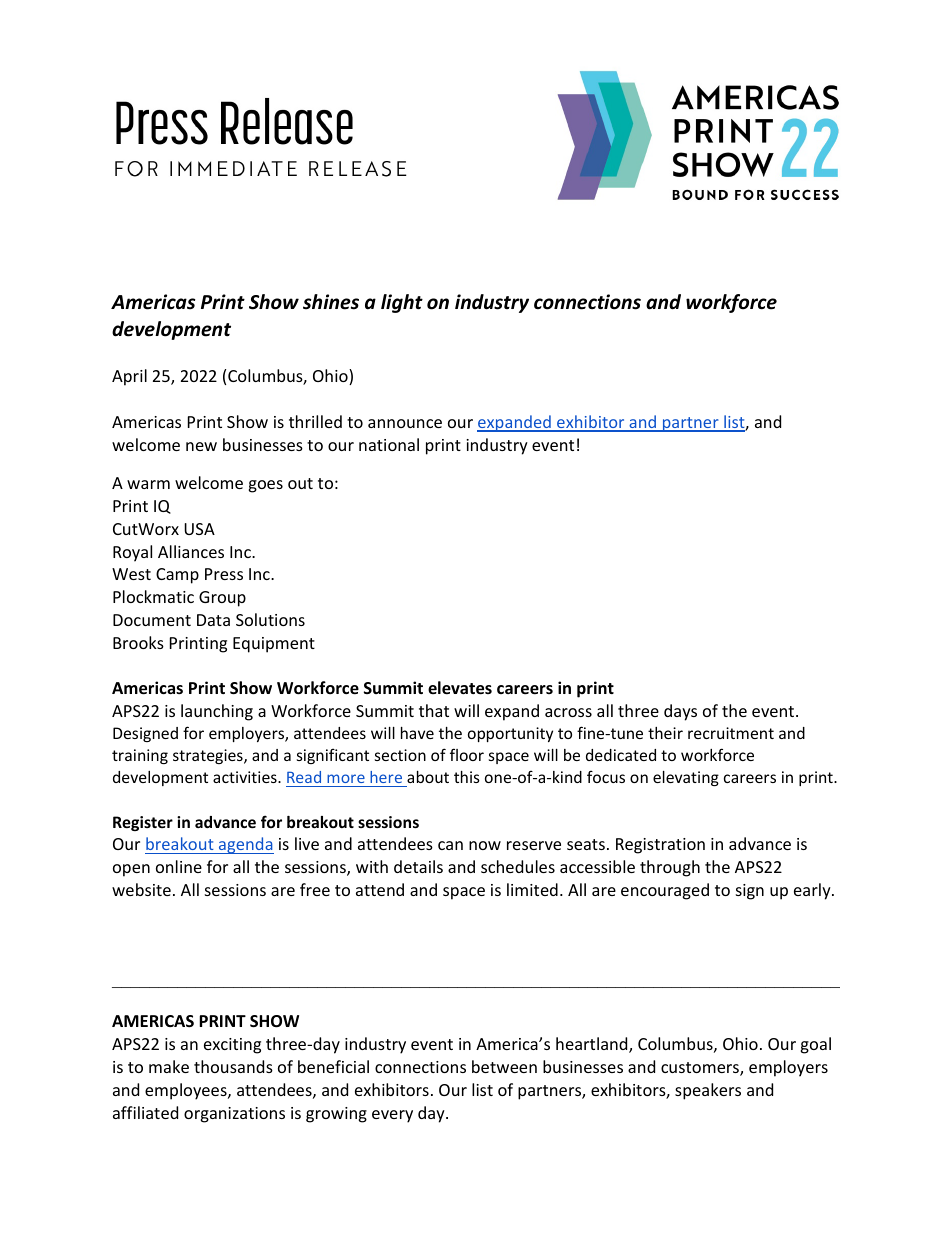 The width and height of the screenshot is (952, 1233). Describe the element at coordinates (680, 712) in the screenshot. I see `days` at that location.
